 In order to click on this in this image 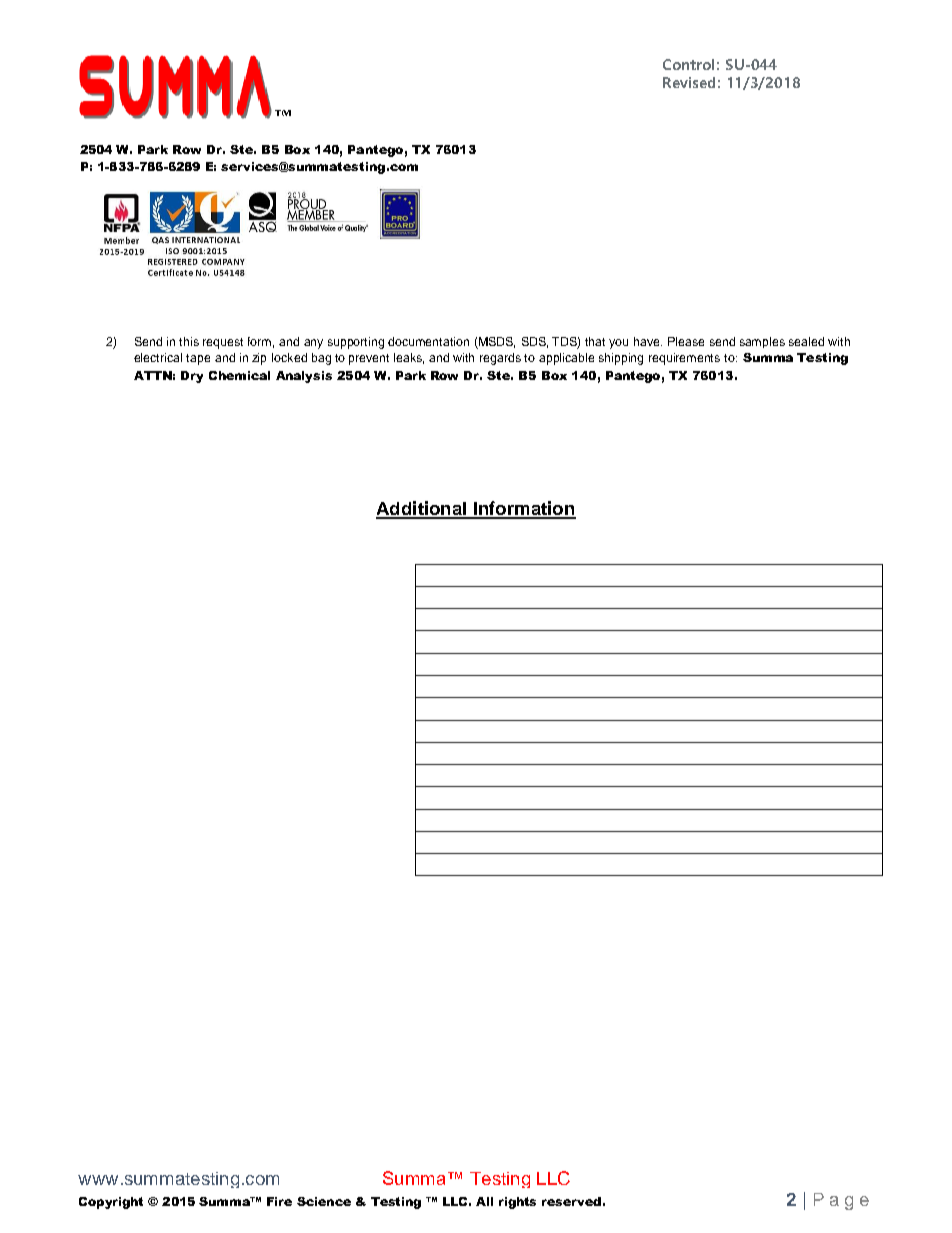, I will do `click(189, 341)`.
